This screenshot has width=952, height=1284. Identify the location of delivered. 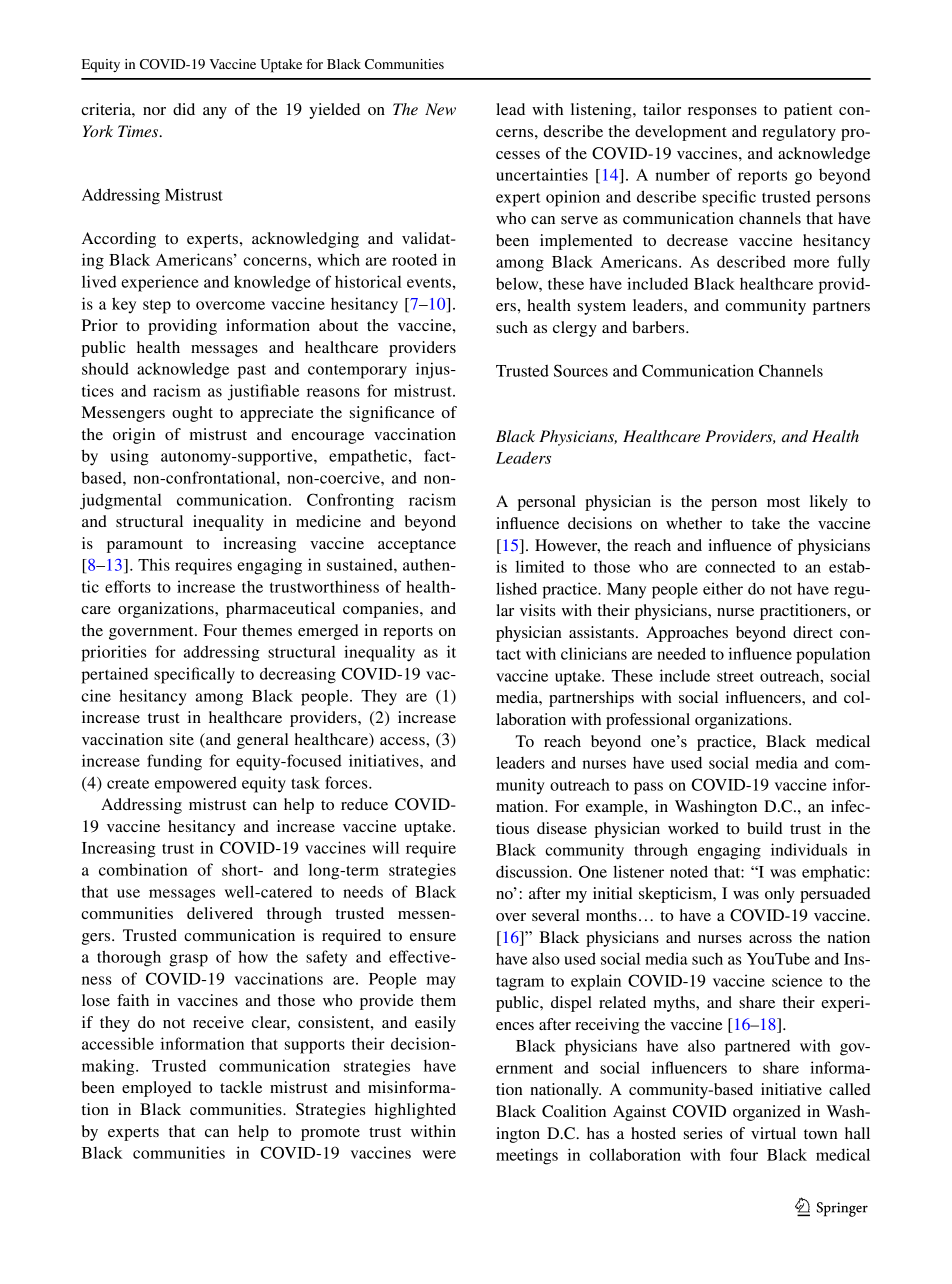
(220, 913).
